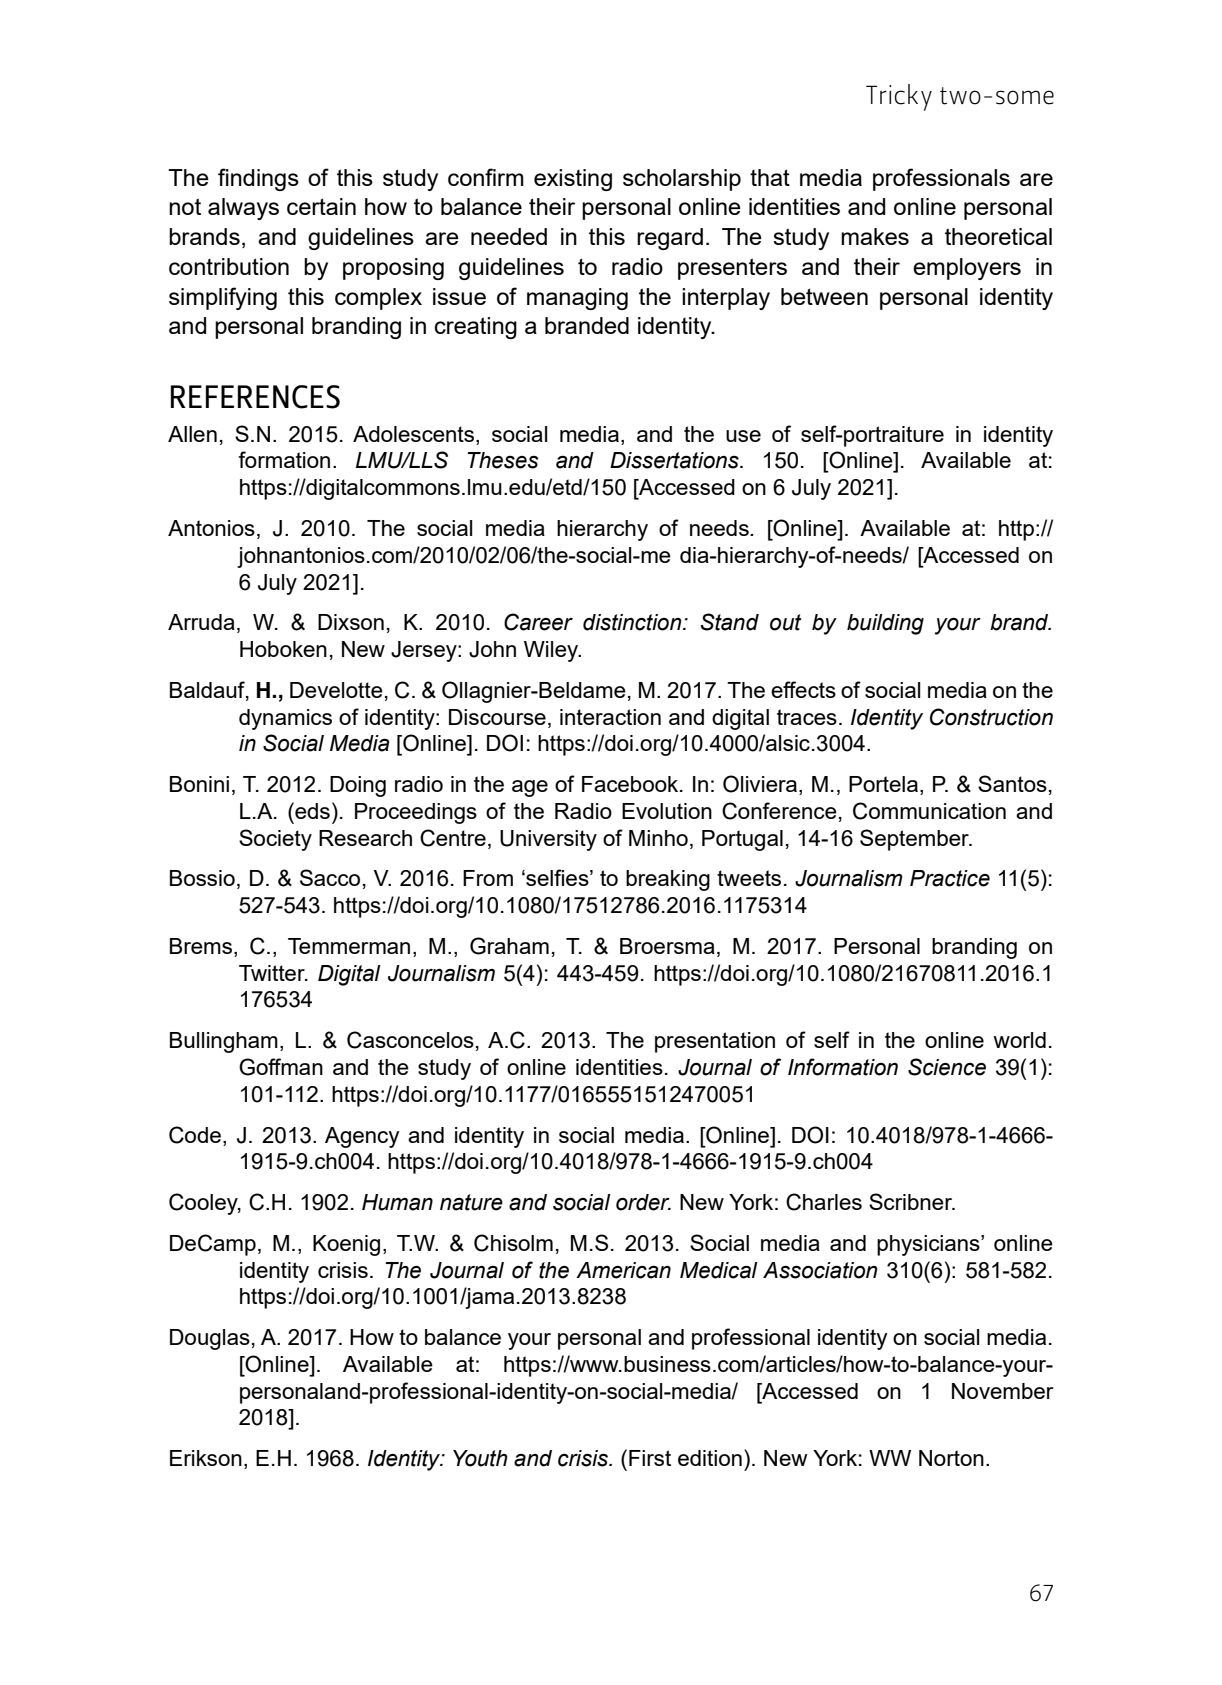  What do you see at coordinates (650, 1458) in the image?
I see `First` at bounding box center [650, 1458].
